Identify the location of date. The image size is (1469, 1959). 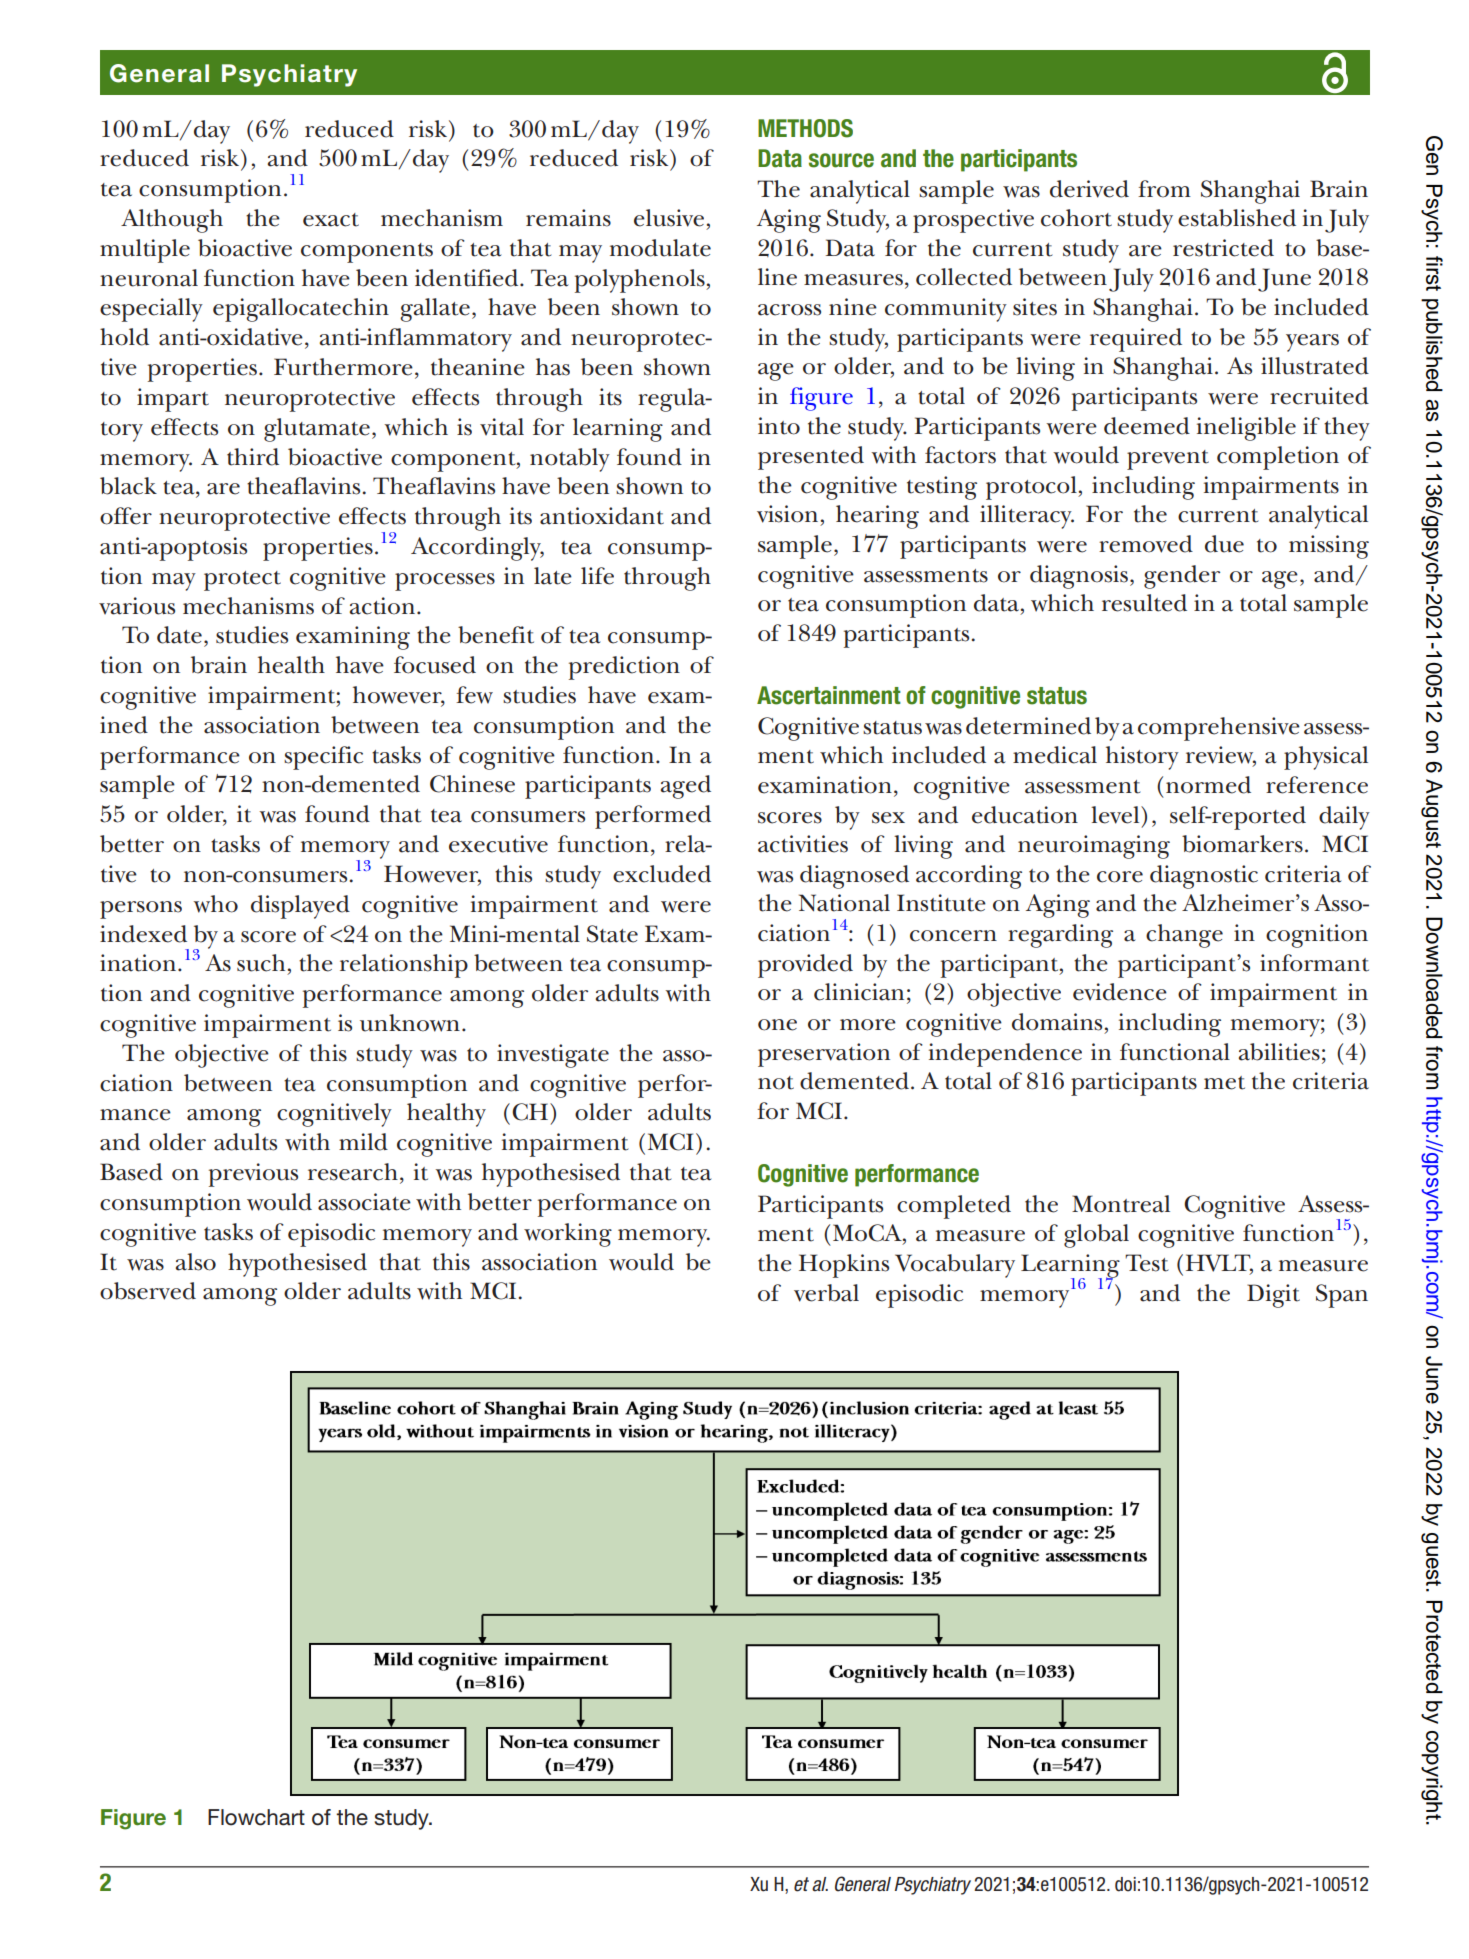
(179, 635).
